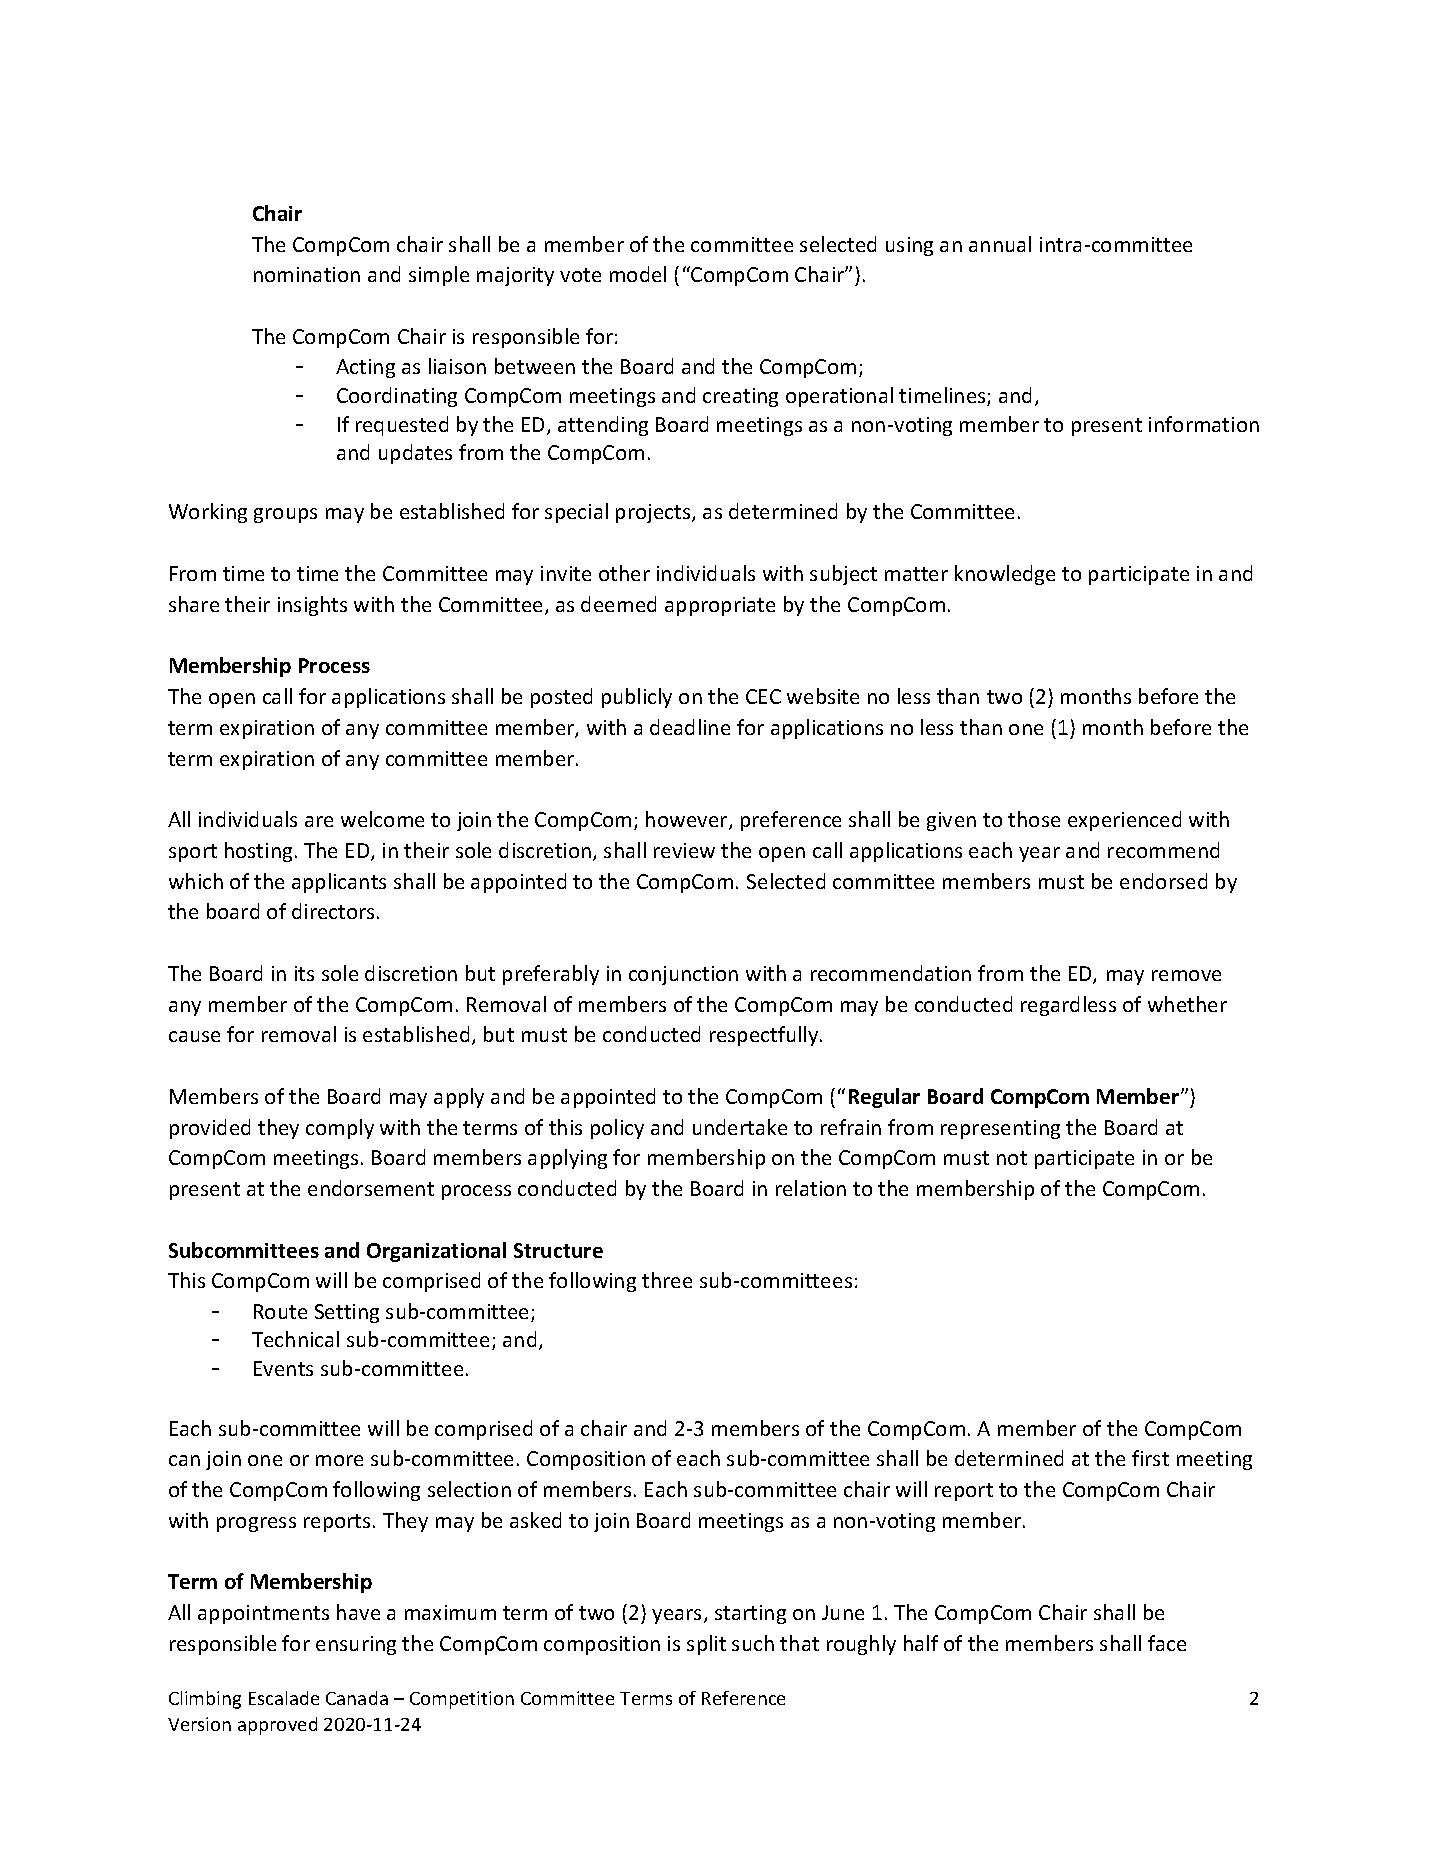 Image resolution: width=1429 pixels, height=1849 pixels. What do you see at coordinates (295, 1339) in the image?
I see `Technical` at bounding box center [295, 1339].
